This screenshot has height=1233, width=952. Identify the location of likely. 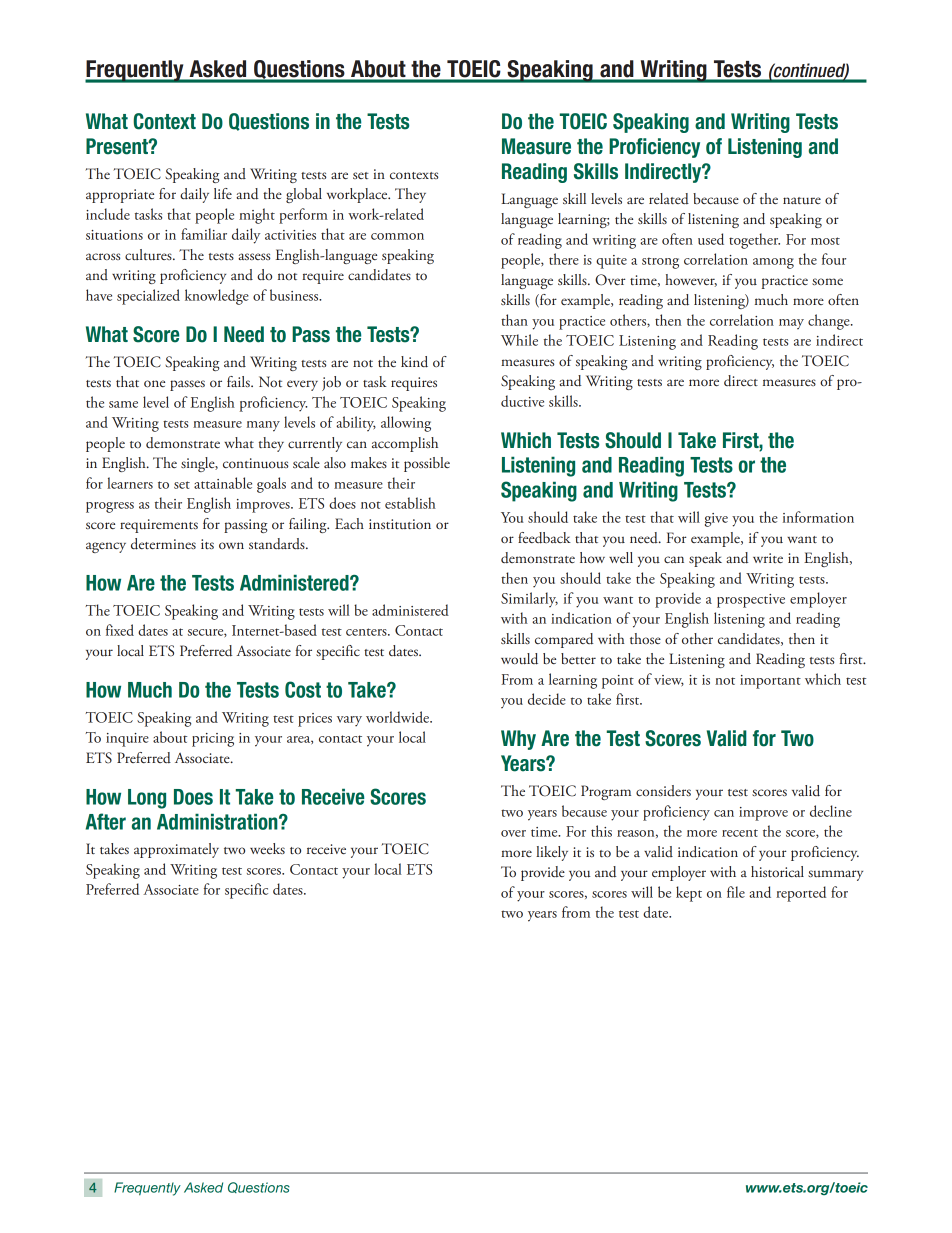
(552, 853).
